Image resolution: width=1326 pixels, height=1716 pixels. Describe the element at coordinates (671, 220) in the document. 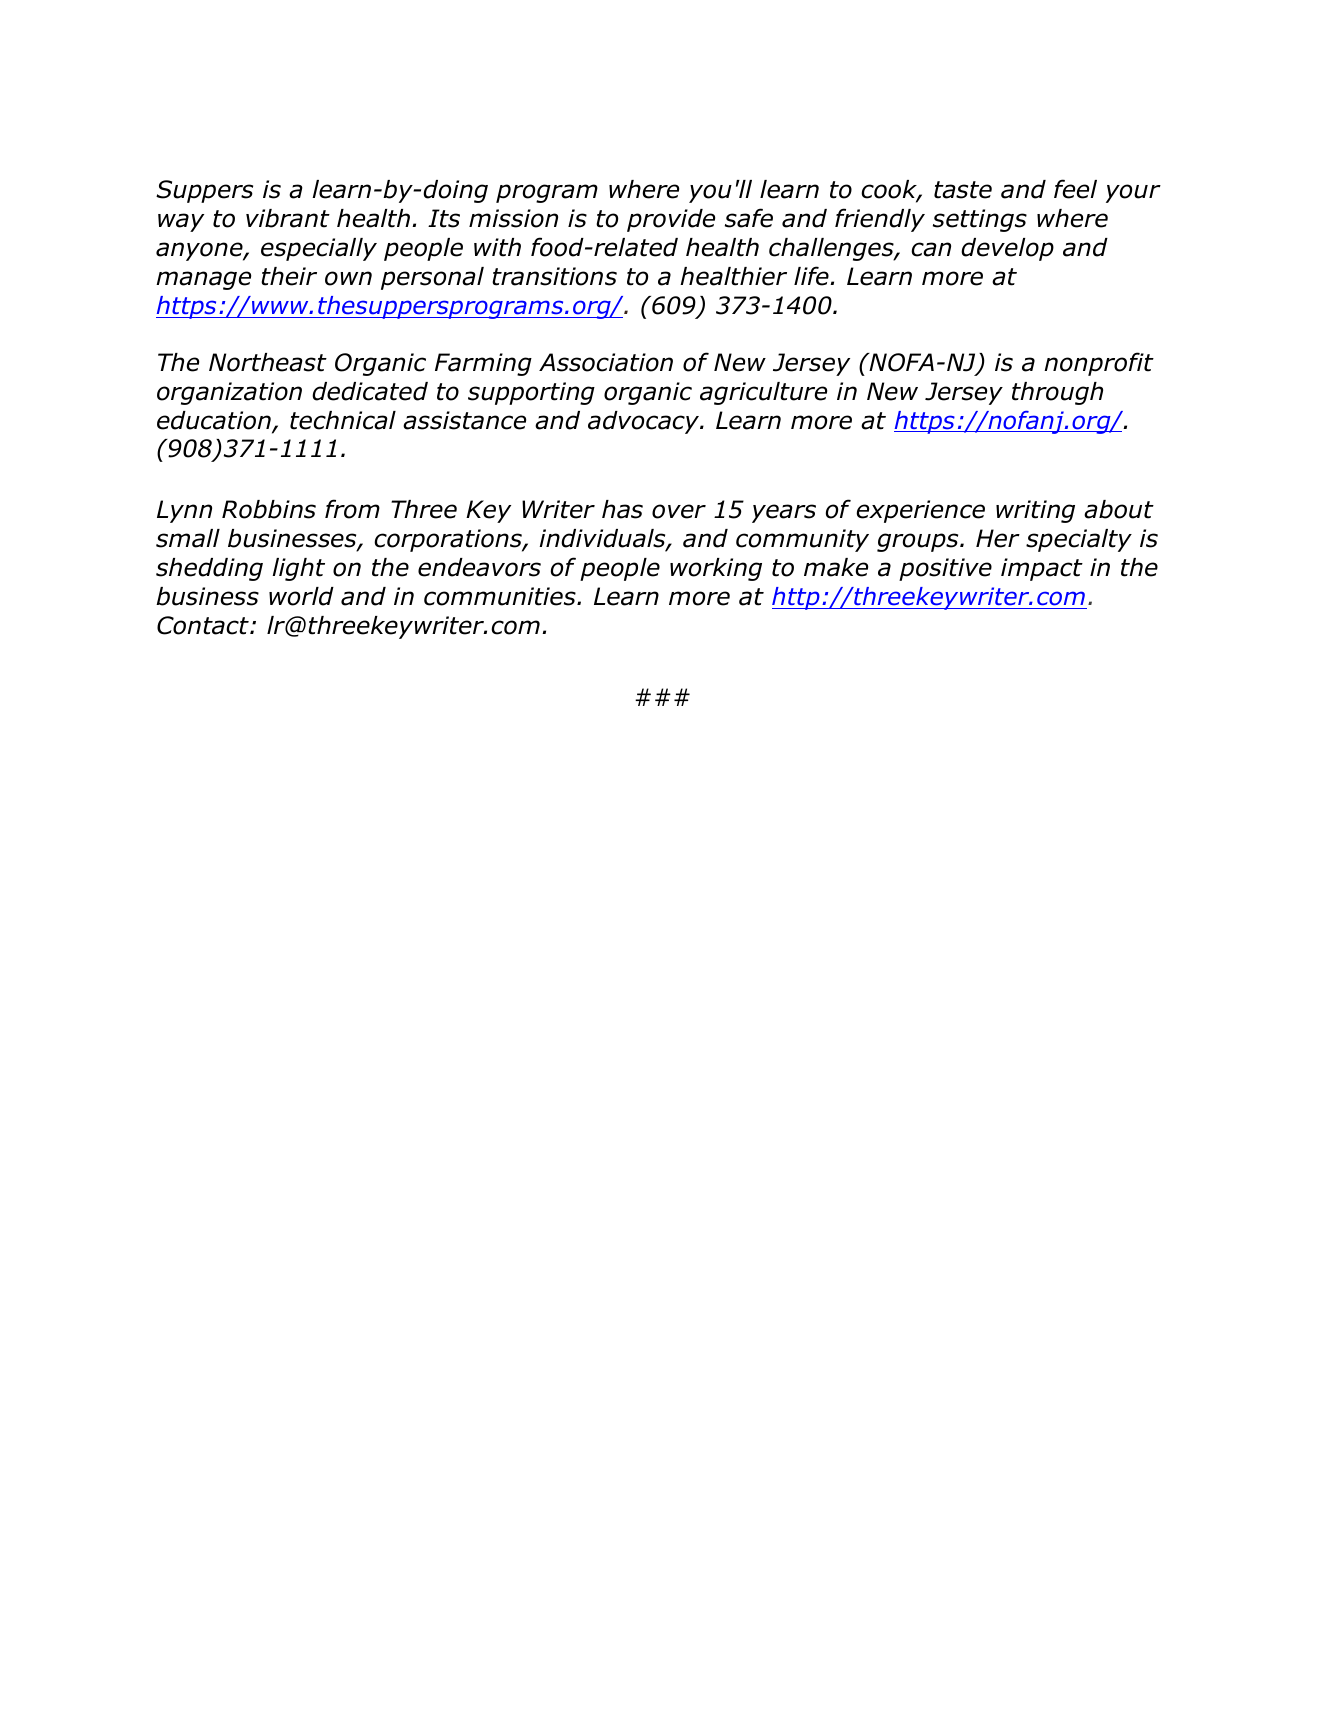

I see `provide` at that location.
